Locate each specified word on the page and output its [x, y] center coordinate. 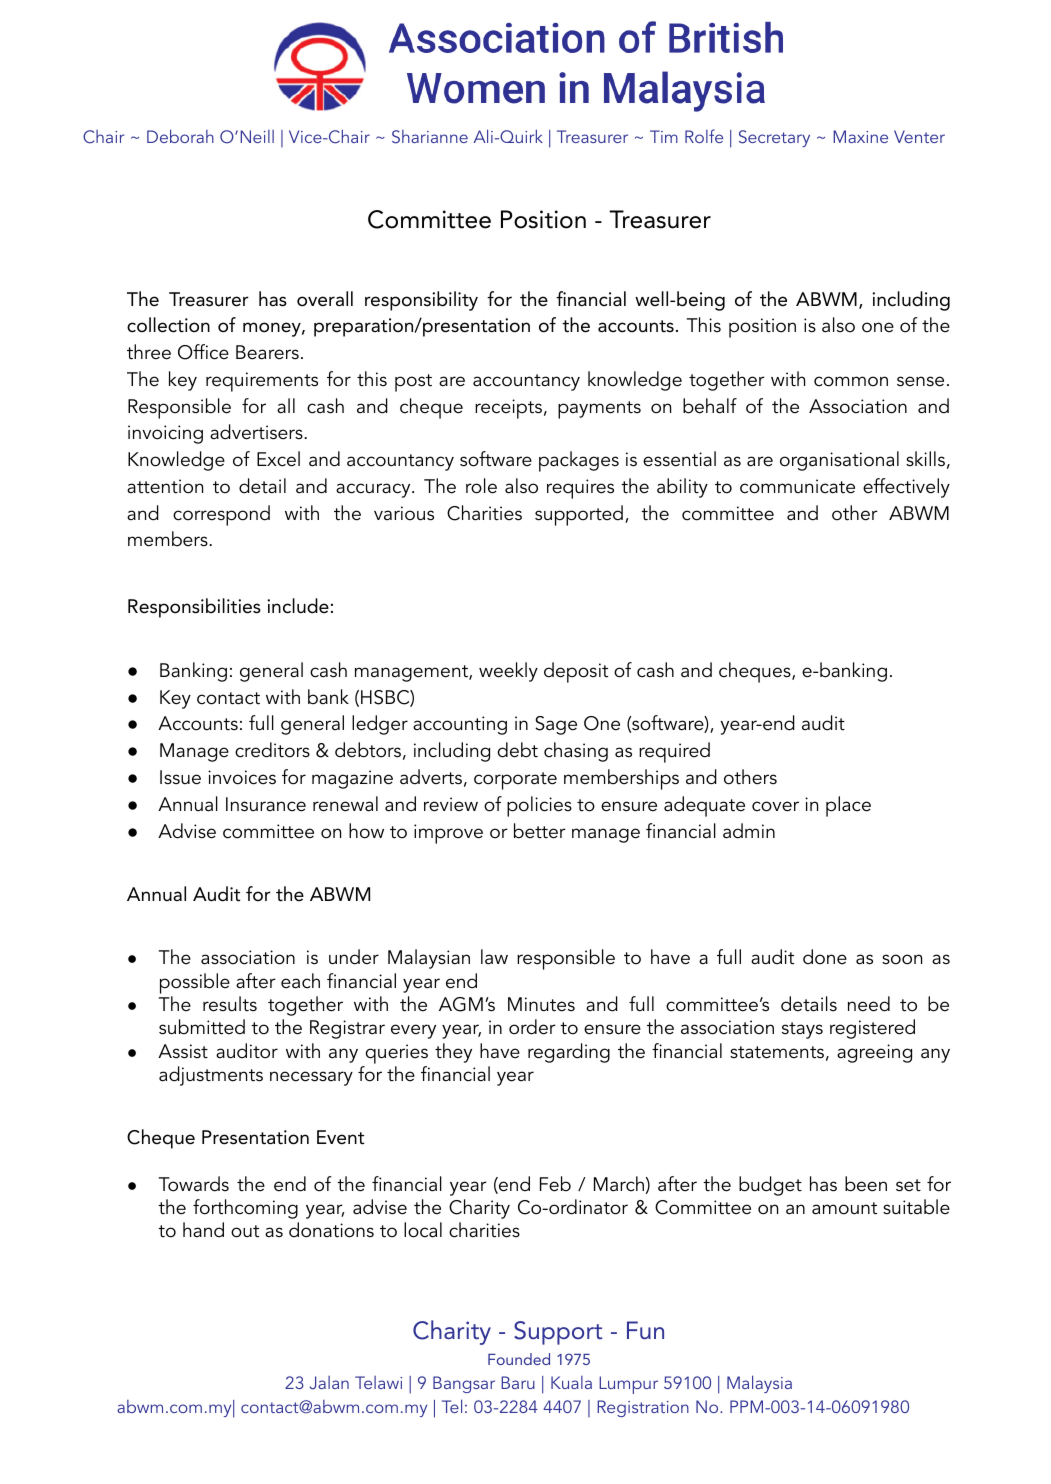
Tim [664, 136]
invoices [242, 777]
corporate [515, 781]
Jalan [329, 1383]
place [848, 806]
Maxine [860, 136]
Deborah [180, 136]
